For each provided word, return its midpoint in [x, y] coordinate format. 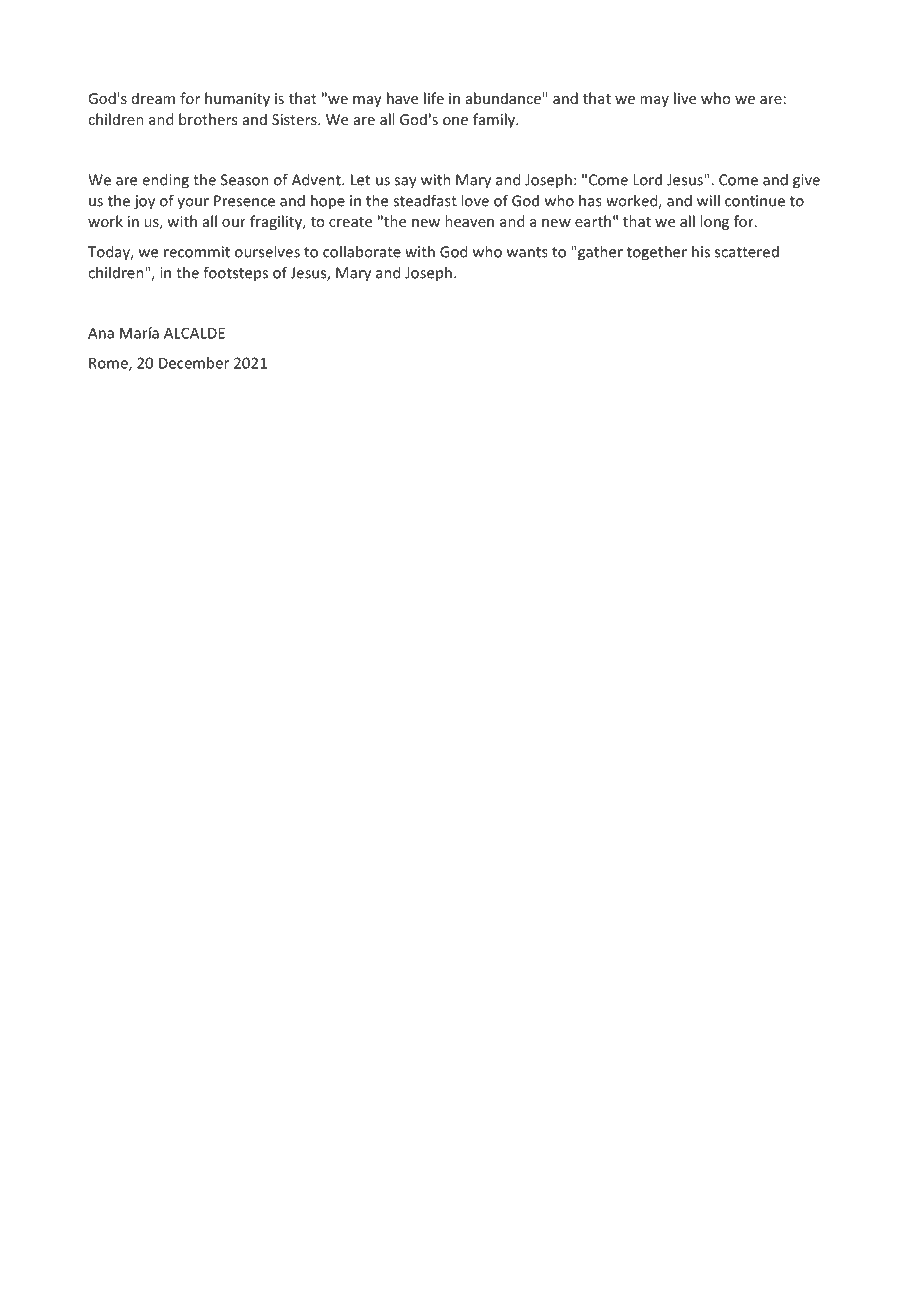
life [434, 98]
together [657, 253]
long [714, 222]
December [194, 363]
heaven [469, 221]
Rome [109, 364]
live [685, 98]
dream [153, 98]
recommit [197, 252]
